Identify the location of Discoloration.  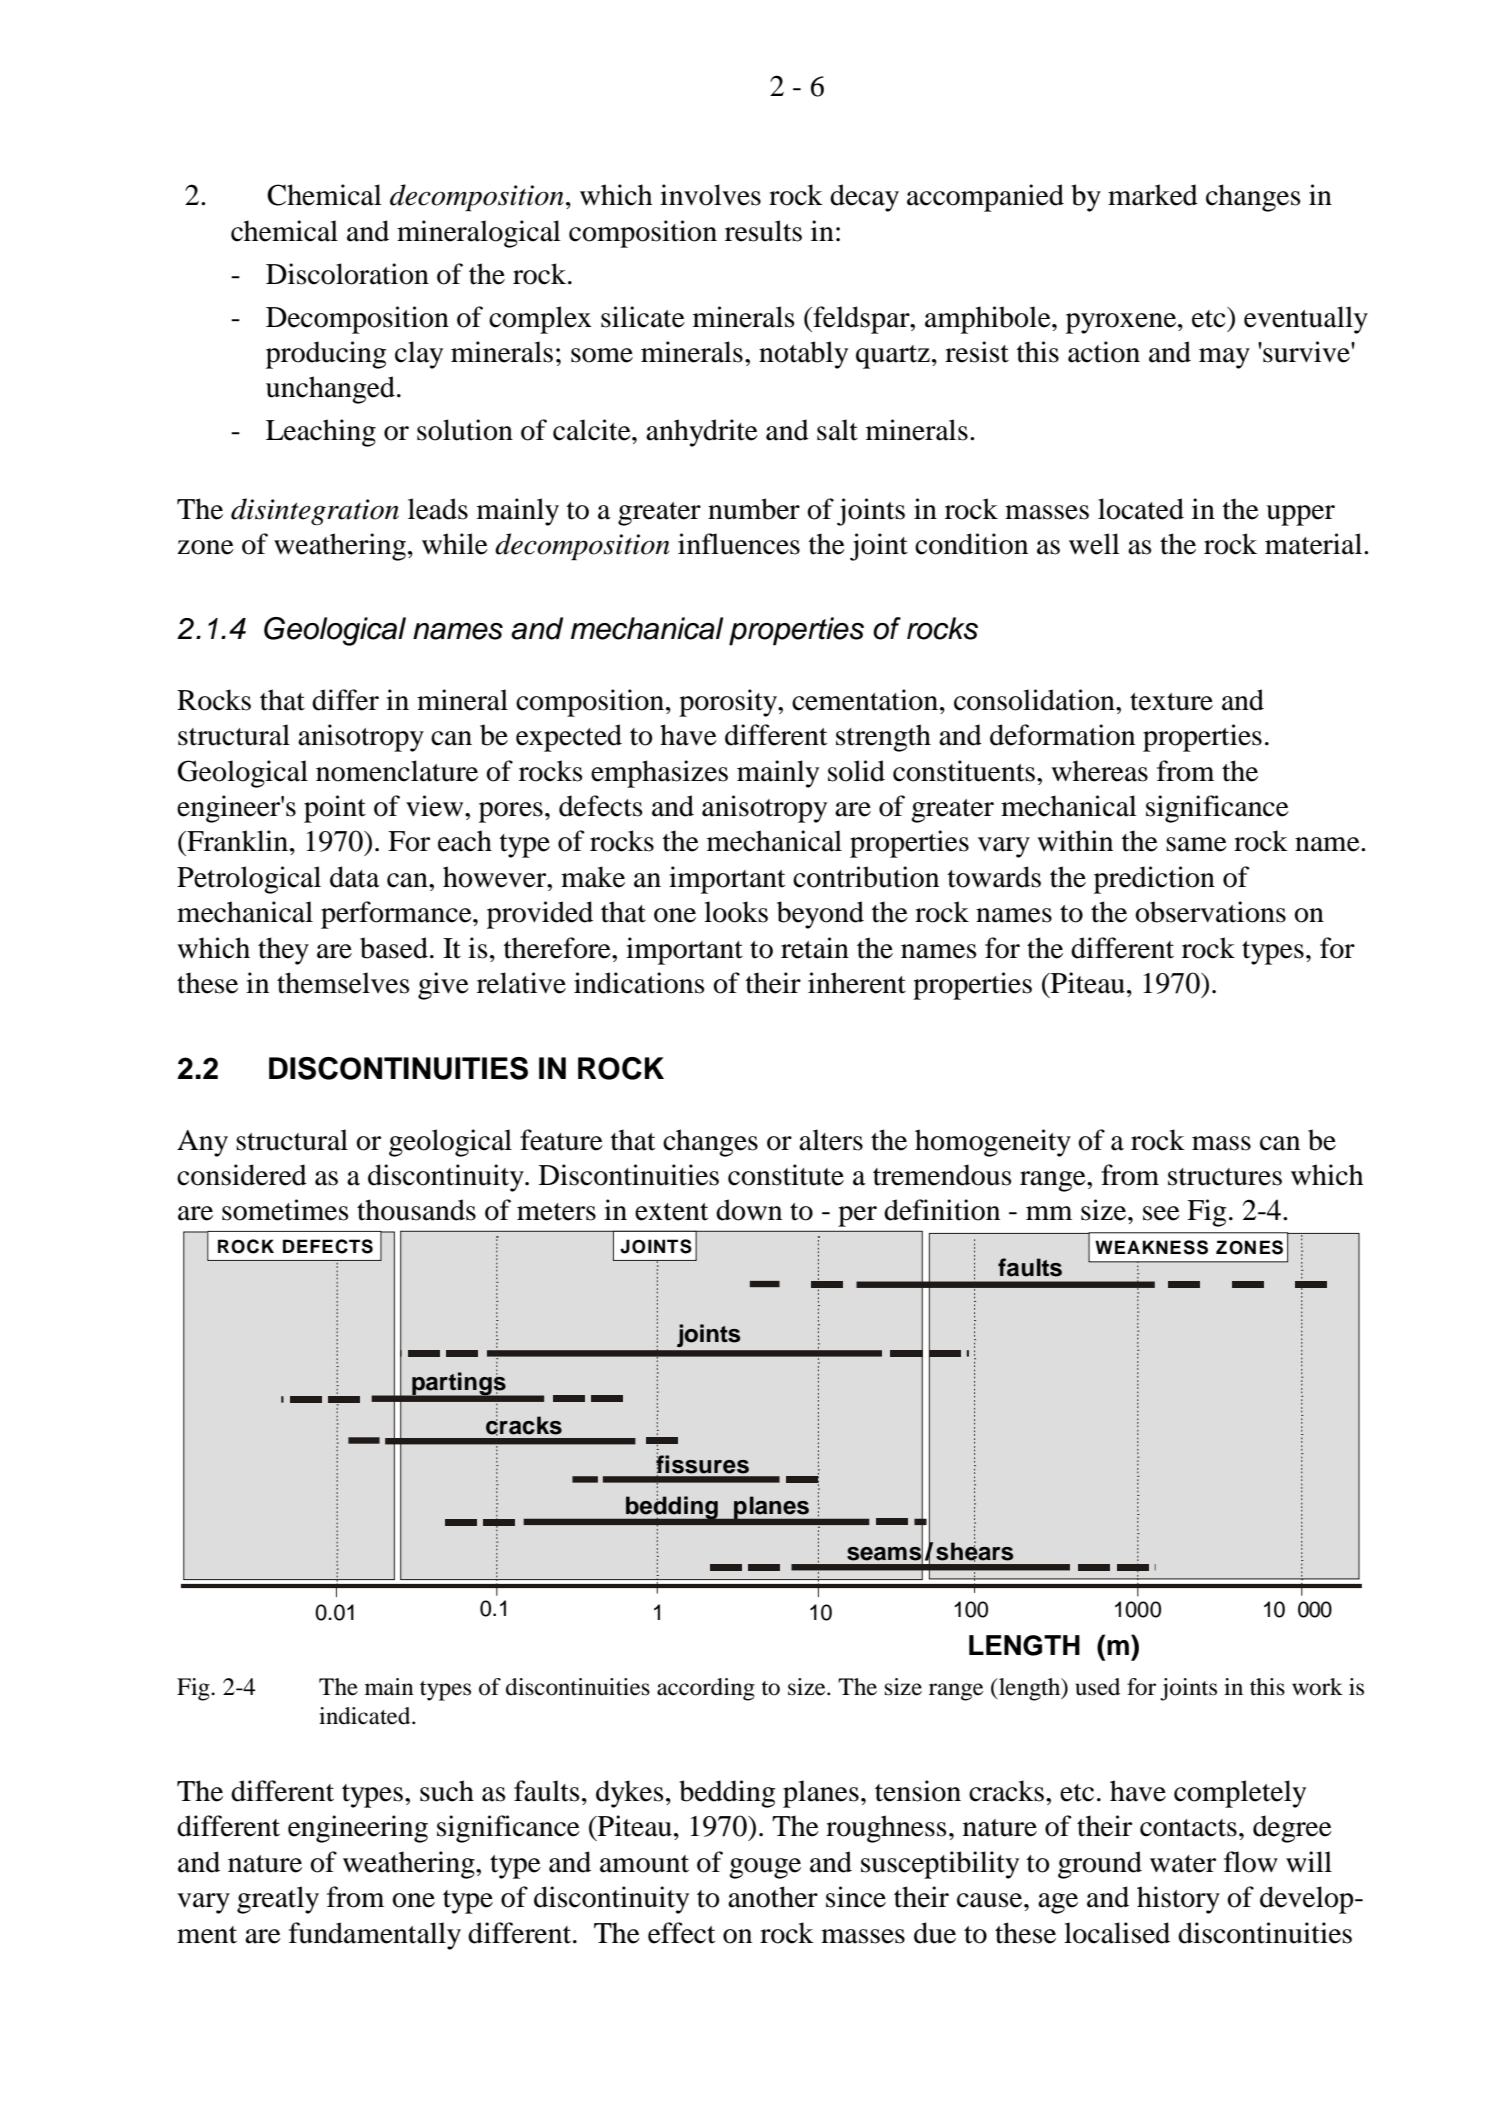
(347, 274).
